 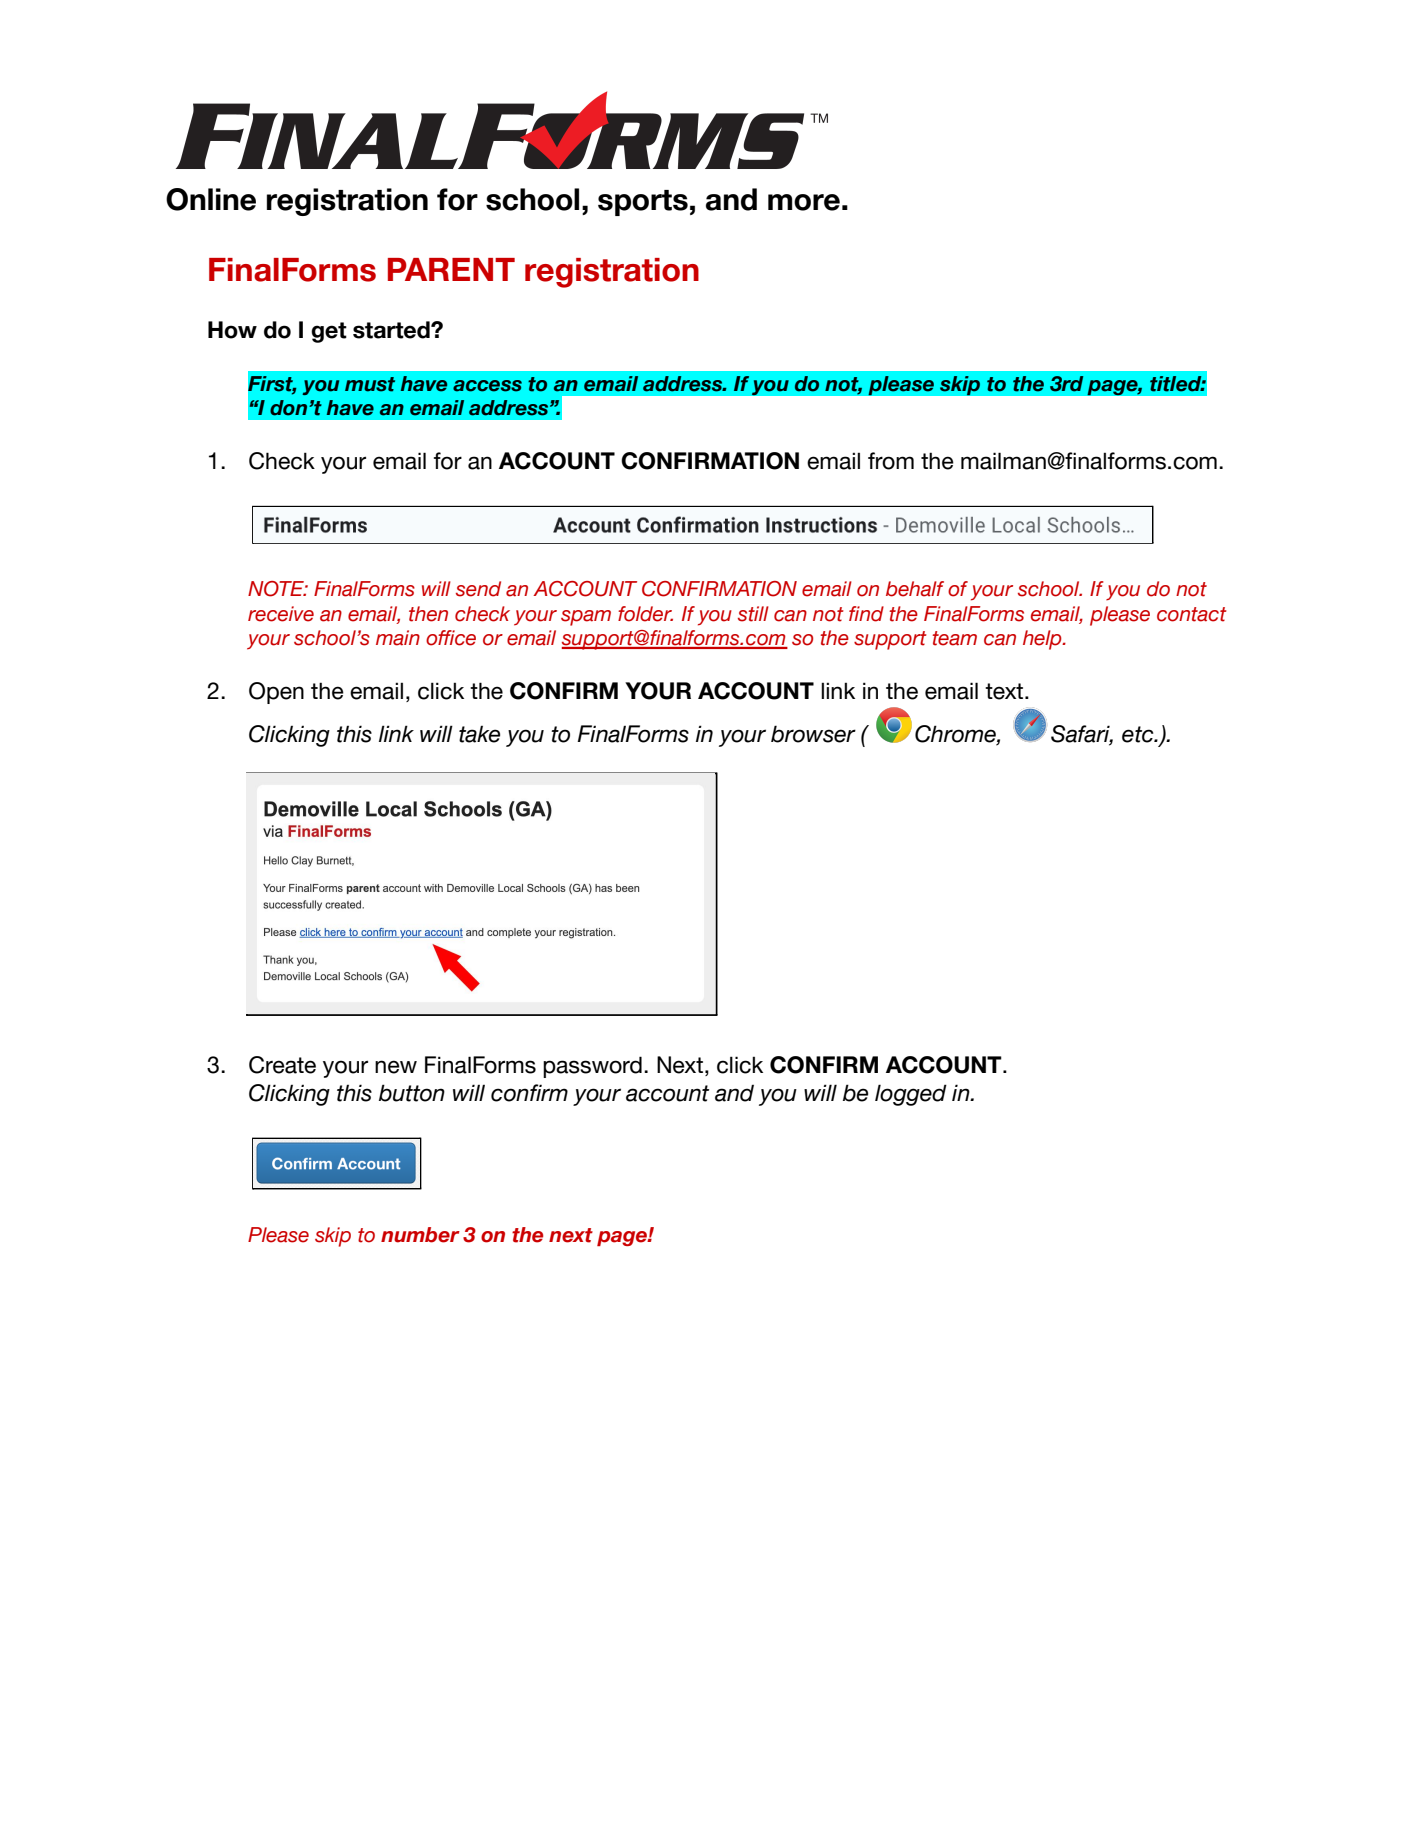 I want to click on number, so click(x=420, y=1235).
